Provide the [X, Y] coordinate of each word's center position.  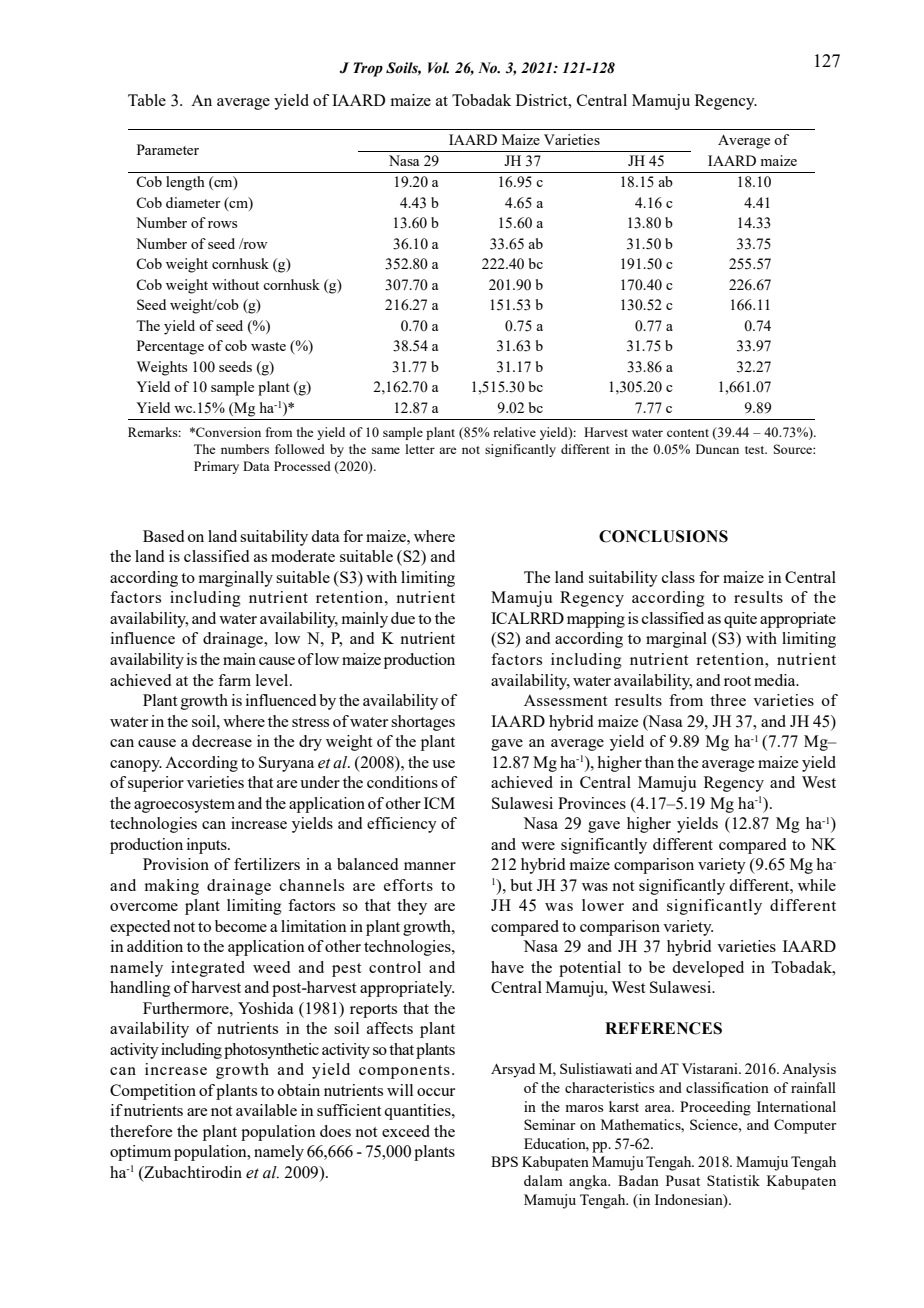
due [403, 618]
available [266, 1110]
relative [514, 432]
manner [430, 866]
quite [740, 620]
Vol [438, 68]
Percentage [170, 347]
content [688, 433]
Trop [368, 69]
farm [234, 680]
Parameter [168, 149]
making [172, 887]
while [817, 885]
